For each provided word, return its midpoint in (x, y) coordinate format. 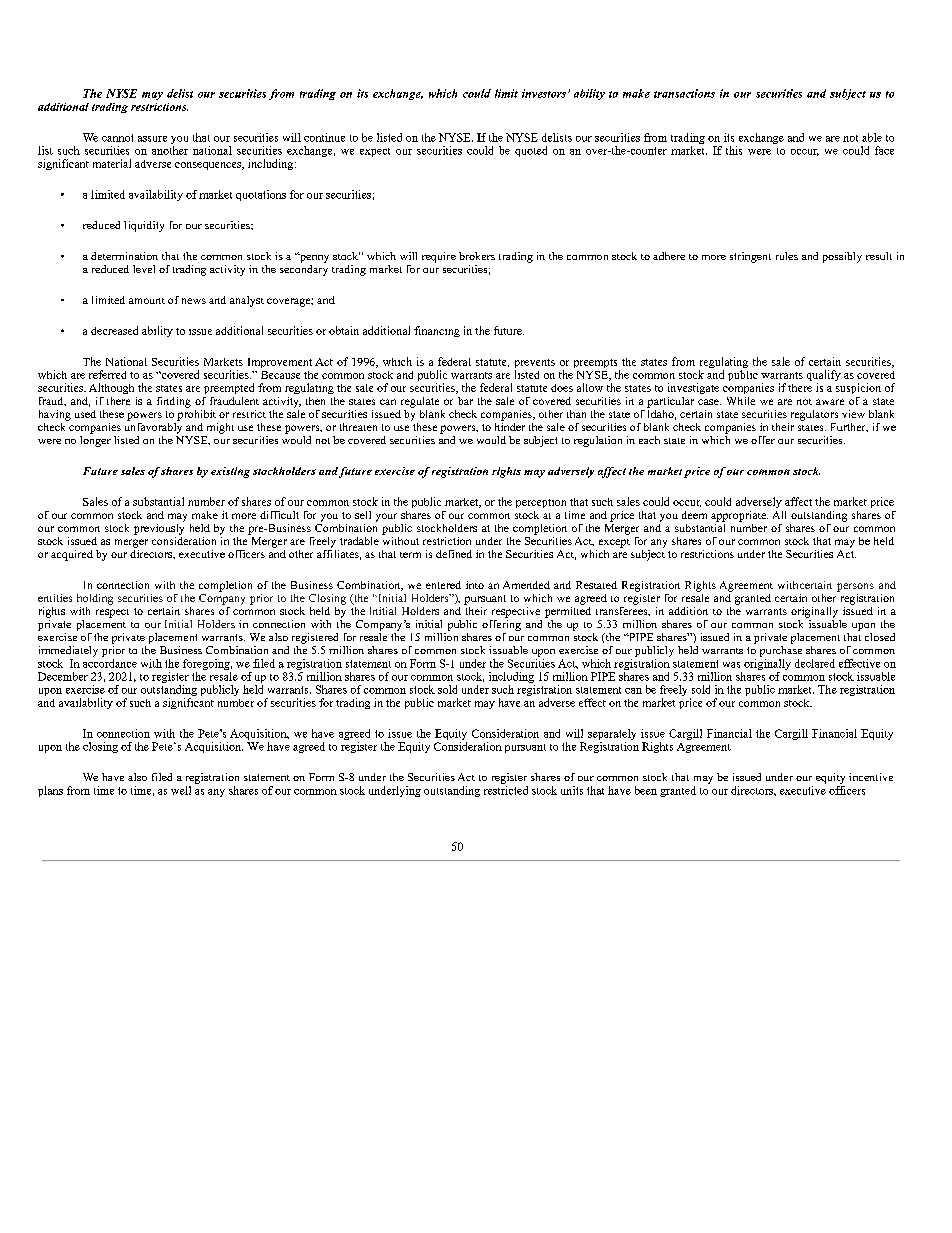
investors (544, 93)
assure (152, 139)
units (572, 790)
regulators (814, 415)
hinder (510, 425)
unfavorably (153, 427)
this (734, 150)
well (181, 790)
